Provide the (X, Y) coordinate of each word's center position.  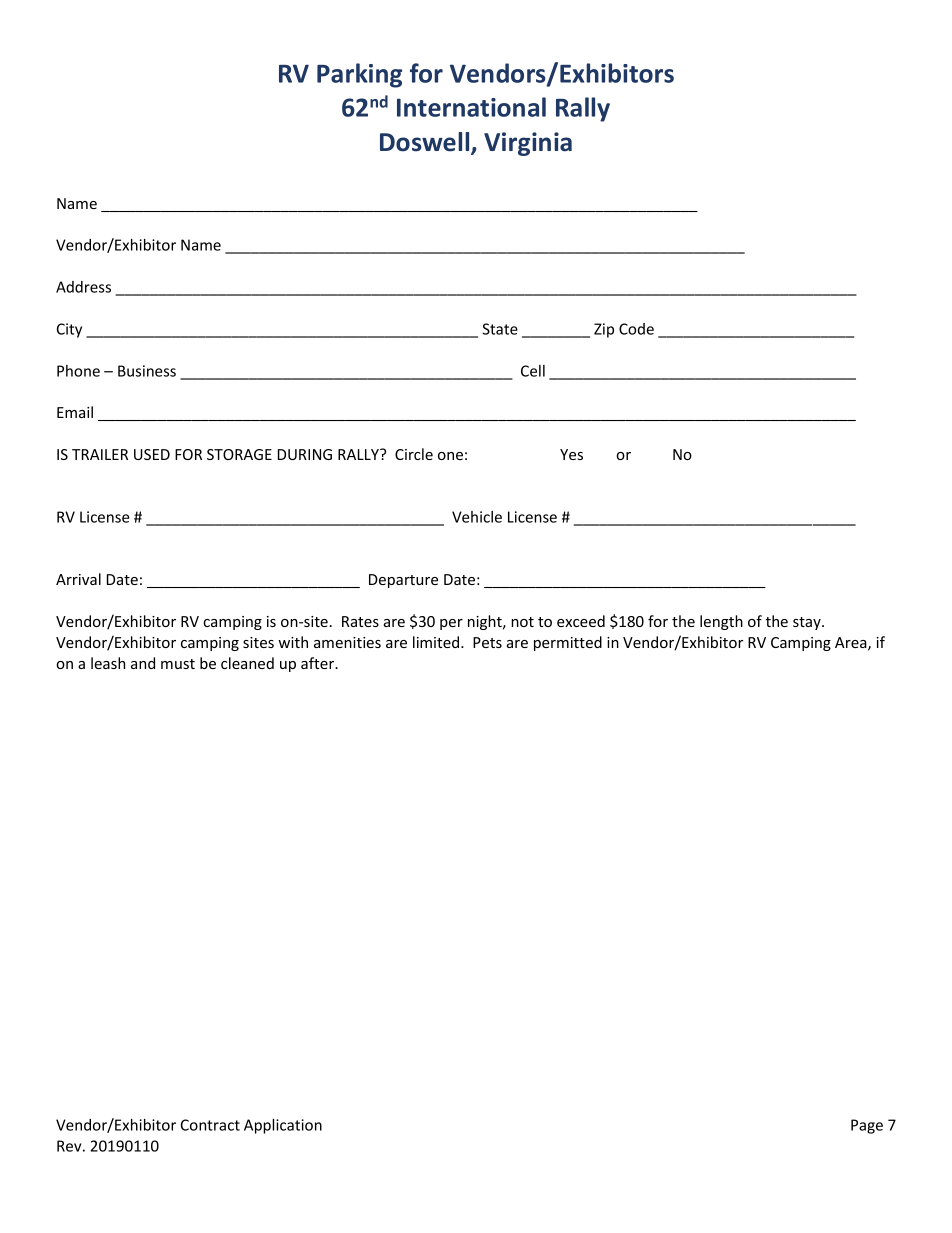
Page (867, 1126)
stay (808, 623)
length (721, 622)
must (178, 664)
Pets (487, 642)
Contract (210, 1125)
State (500, 329)
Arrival (78, 579)
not (522, 622)
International (471, 107)
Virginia (528, 144)
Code (636, 329)
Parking (359, 75)
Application (283, 1126)
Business (147, 371)
